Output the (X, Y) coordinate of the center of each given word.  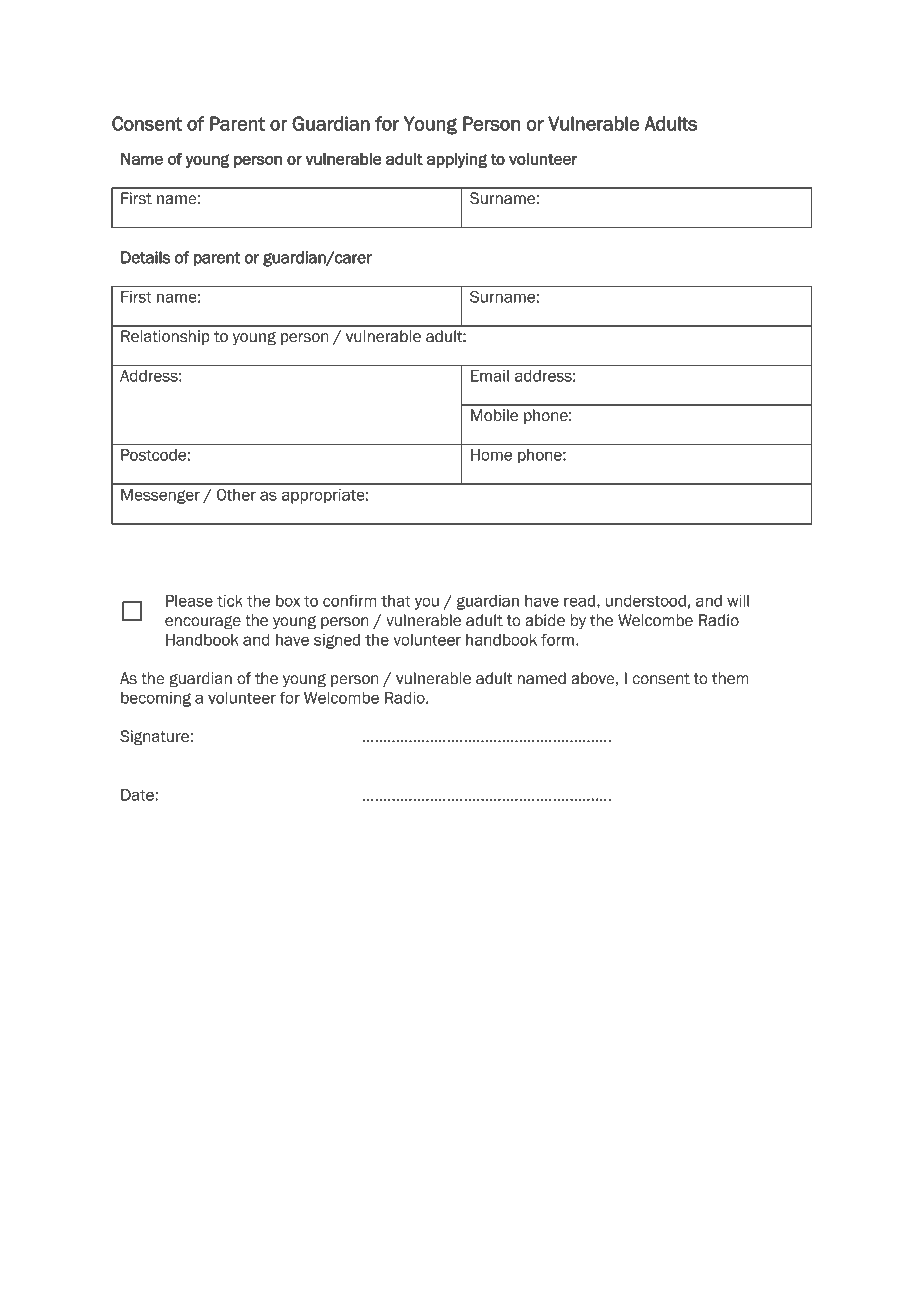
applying (457, 160)
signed (337, 641)
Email (490, 376)
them (730, 678)
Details (145, 257)
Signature (155, 738)
